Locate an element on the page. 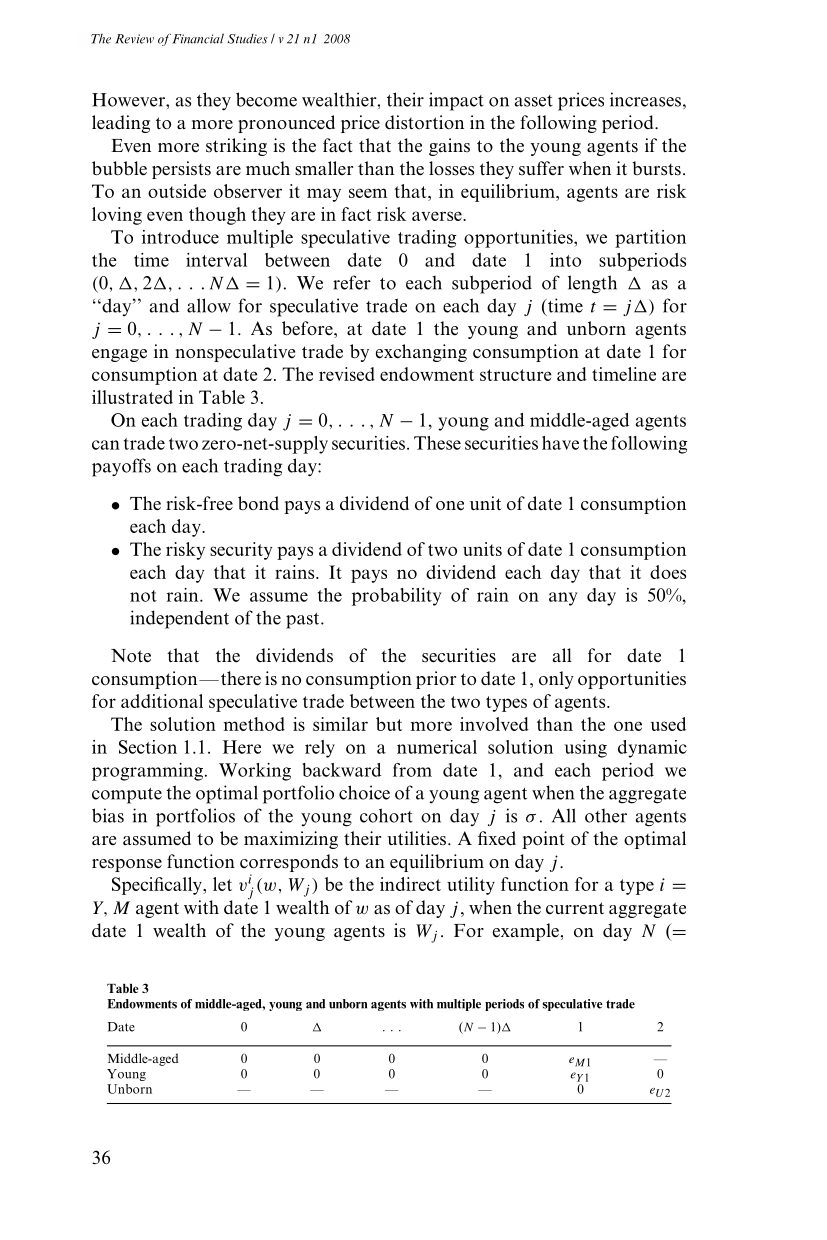 The width and height of the page is (827, 1240). but is located at coordinates (389, 724).
